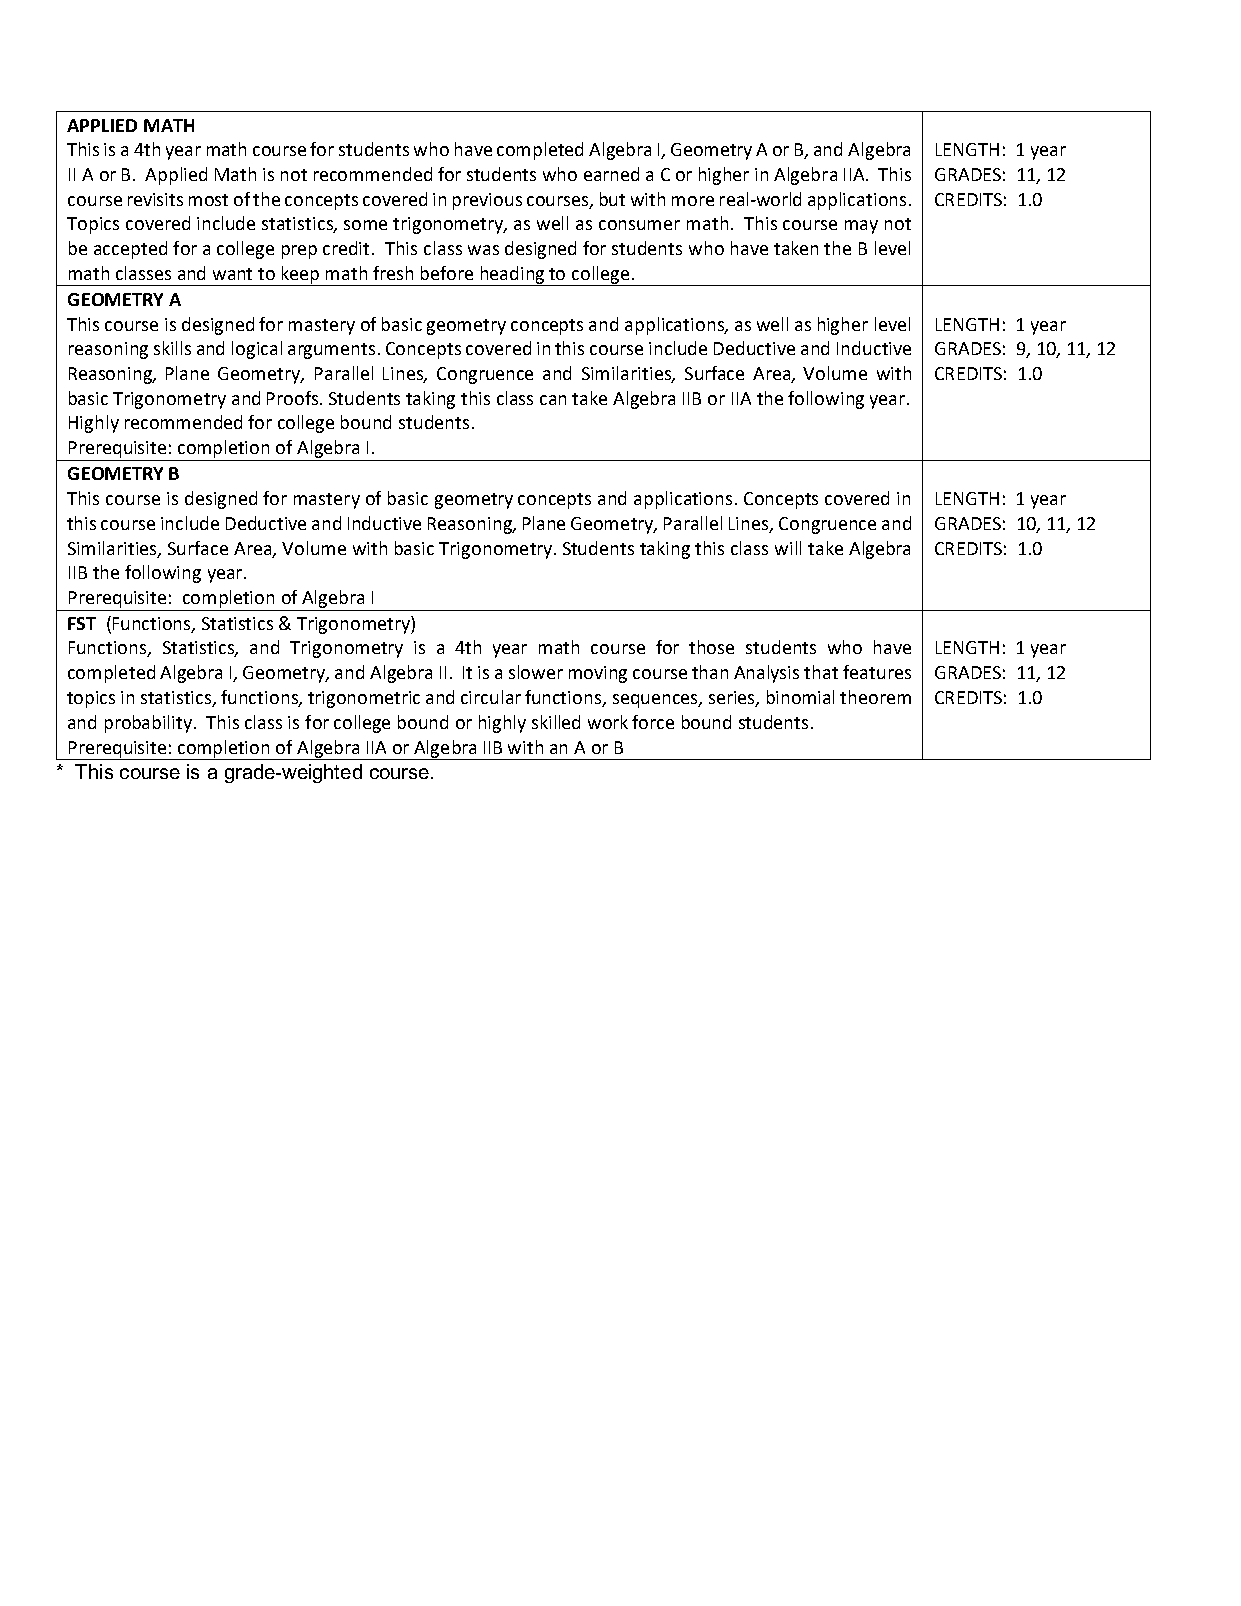 Image resolution: width=1241 pixels, height=1606 pixels. Describe the element at coordinates (553, 400) in the image. I see `can` at that location.
